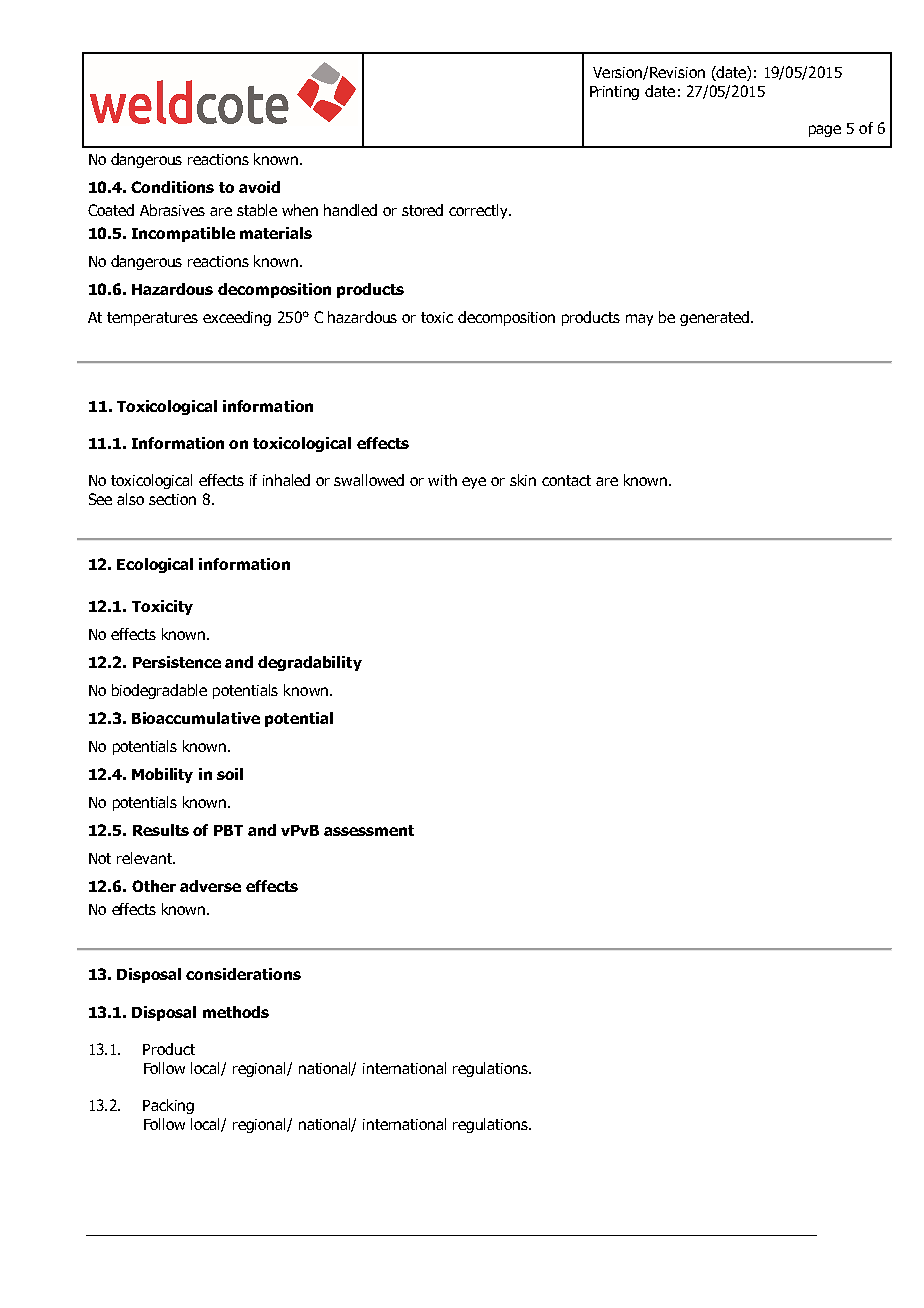  What do you see at coordinates (369, 830) in the page?
I see `assessment` at bounding box center [369, 830].
